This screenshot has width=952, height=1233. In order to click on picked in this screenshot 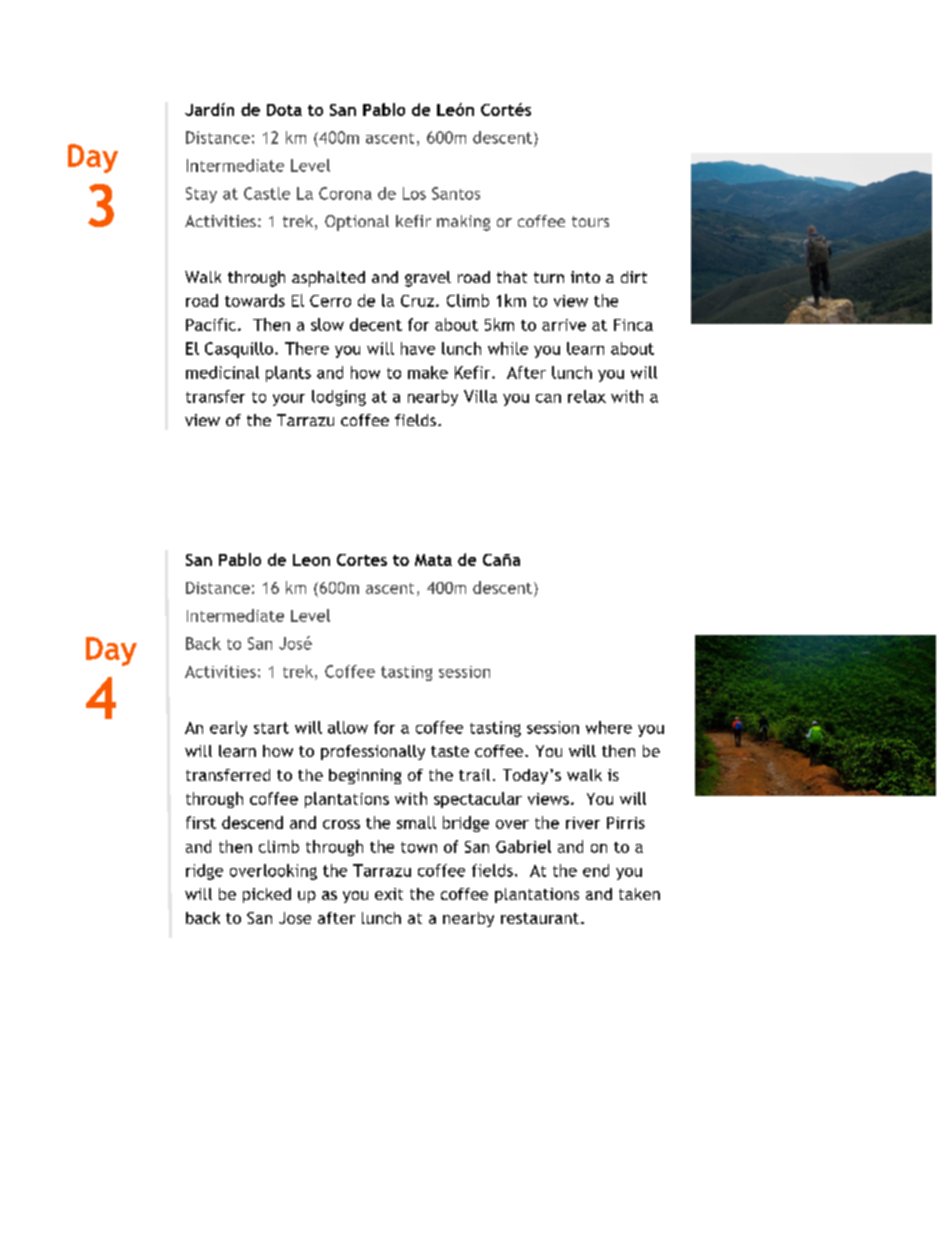, I will do `click(267, 895)`.
